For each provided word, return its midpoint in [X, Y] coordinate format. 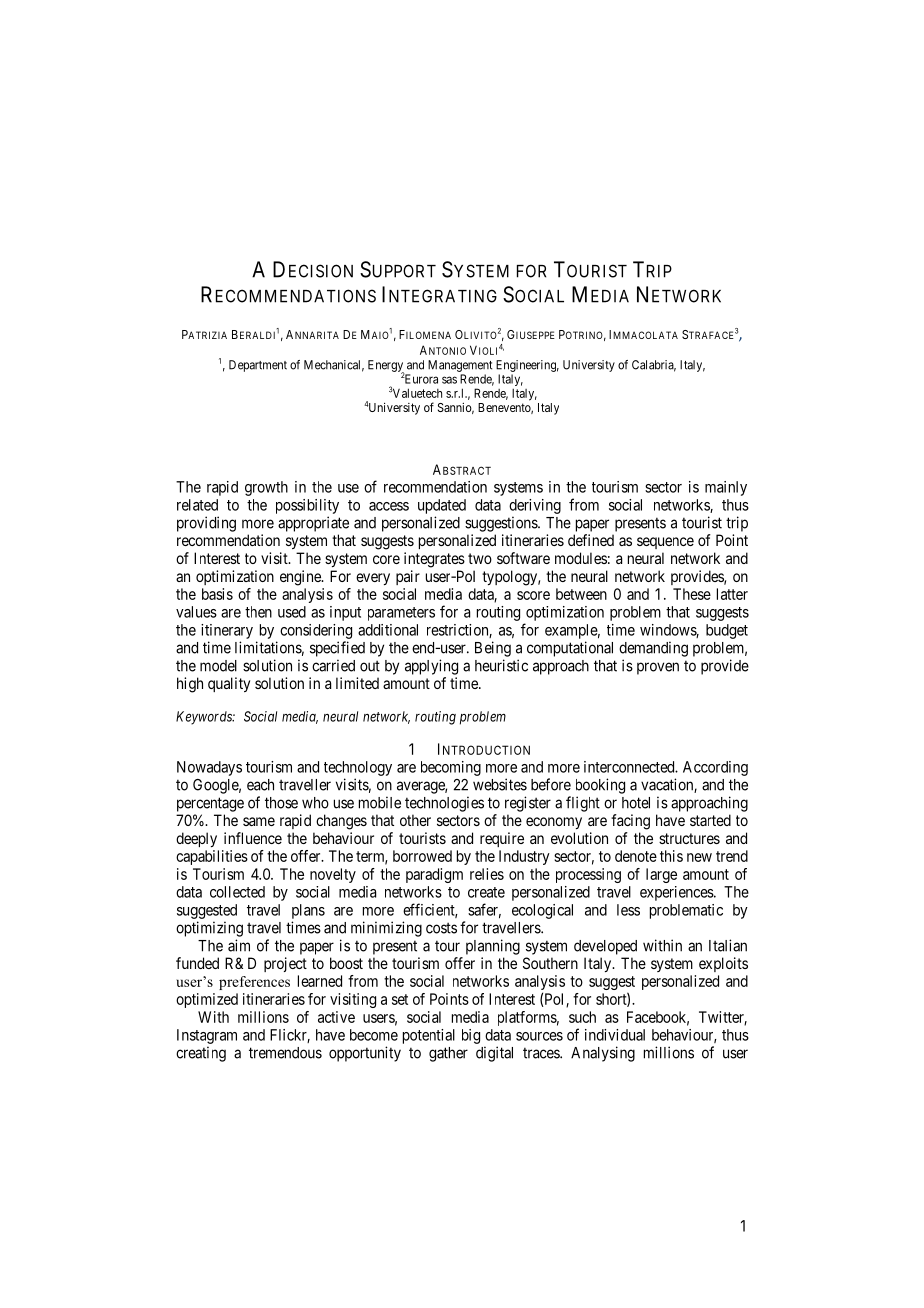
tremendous [285, 1053]
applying [431, 667]
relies [487, 874]
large [661, 875]
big [471, 1036]
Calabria [654, 366]
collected [237, 892]
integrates [434, 560]
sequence [665, 543]
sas [449, 380]
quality [229, 684]
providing [206, 524]
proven [658, 668]
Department [258, 366]
